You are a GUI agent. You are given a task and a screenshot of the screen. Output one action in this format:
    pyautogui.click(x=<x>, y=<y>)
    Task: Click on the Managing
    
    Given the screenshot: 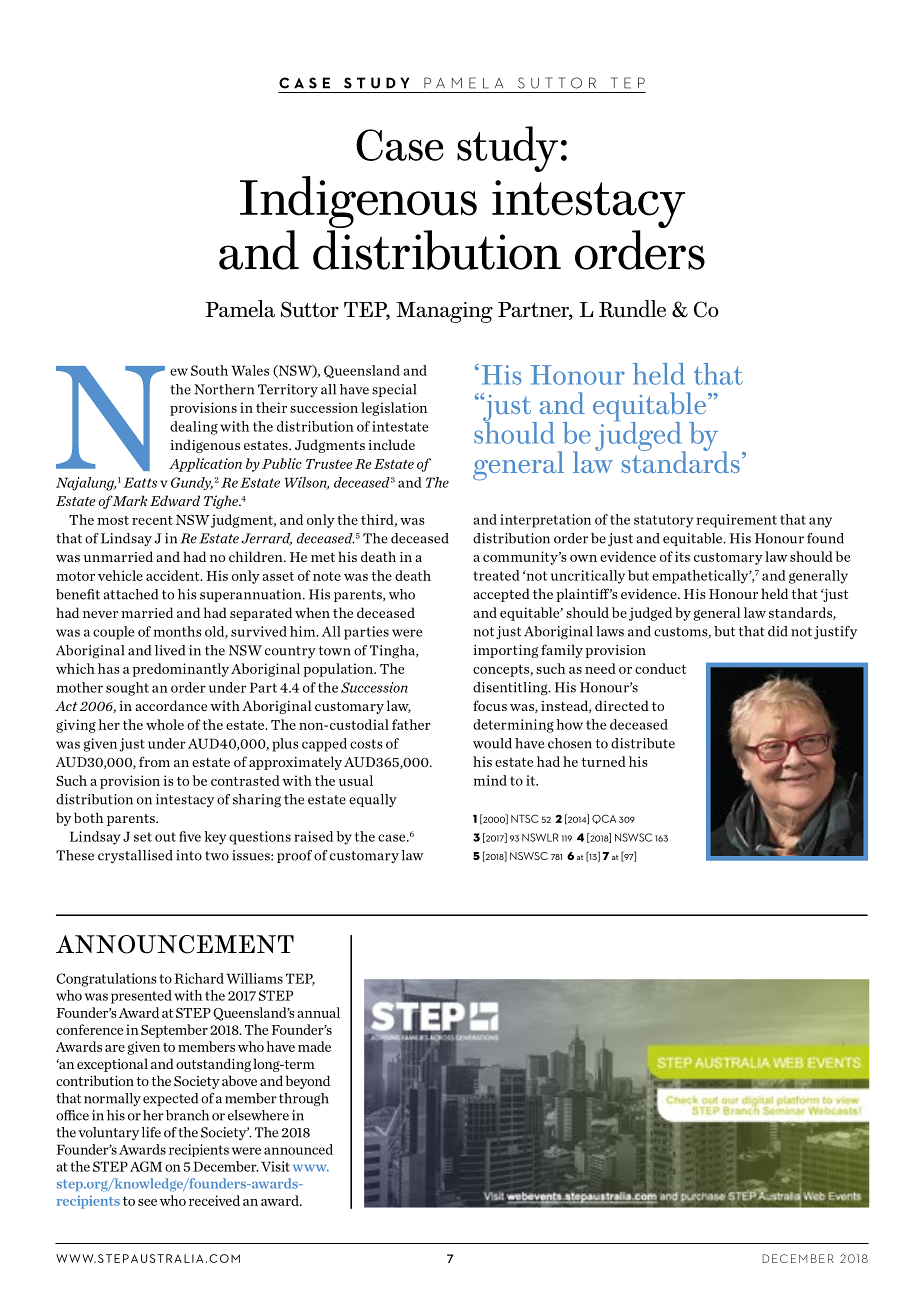 What is the action you would take?
    pyautogui.click(x=444, y=312)
